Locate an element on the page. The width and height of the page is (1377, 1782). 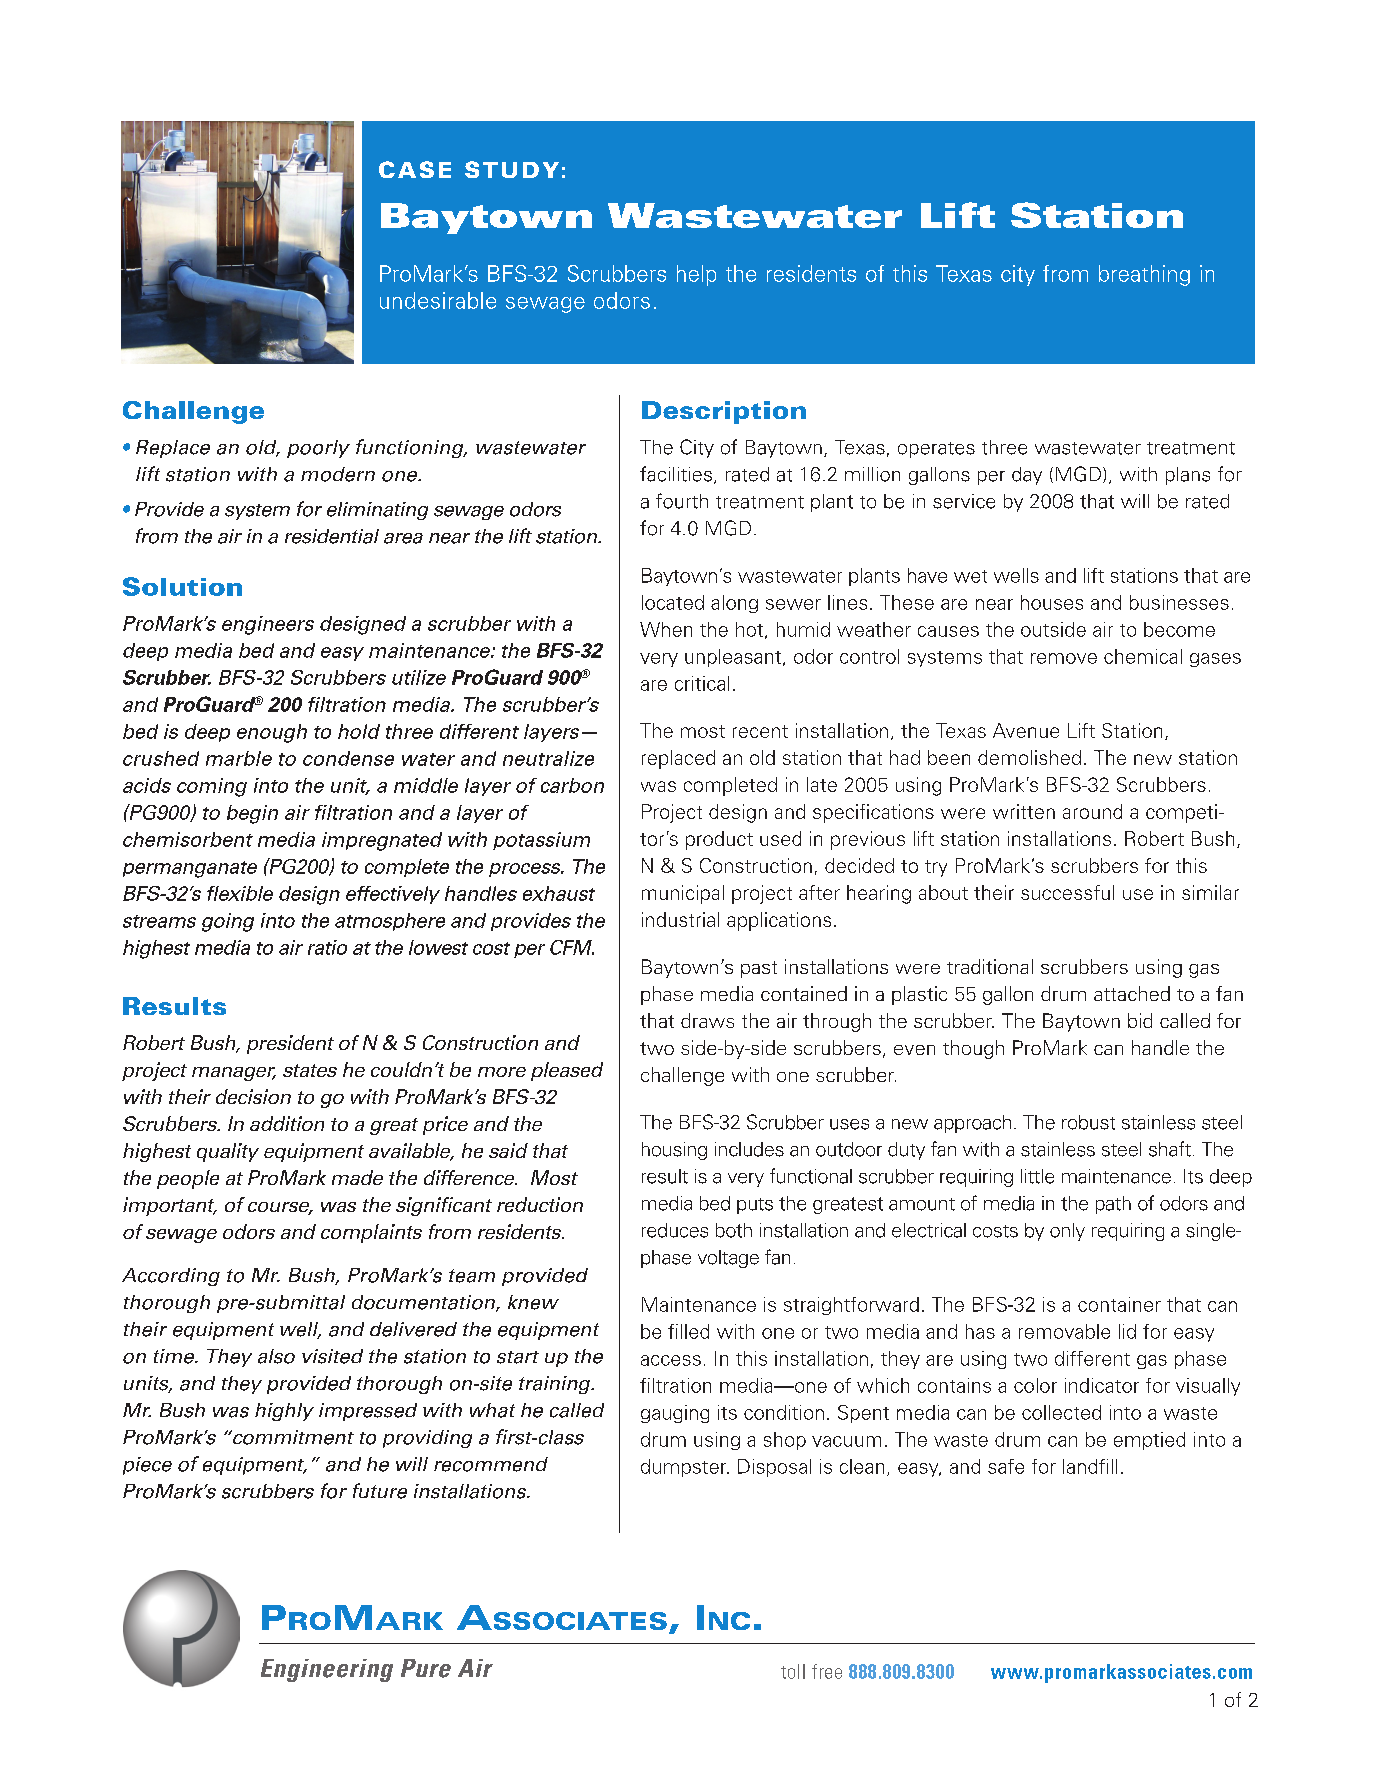
help is located at coordinates (696, 275).
